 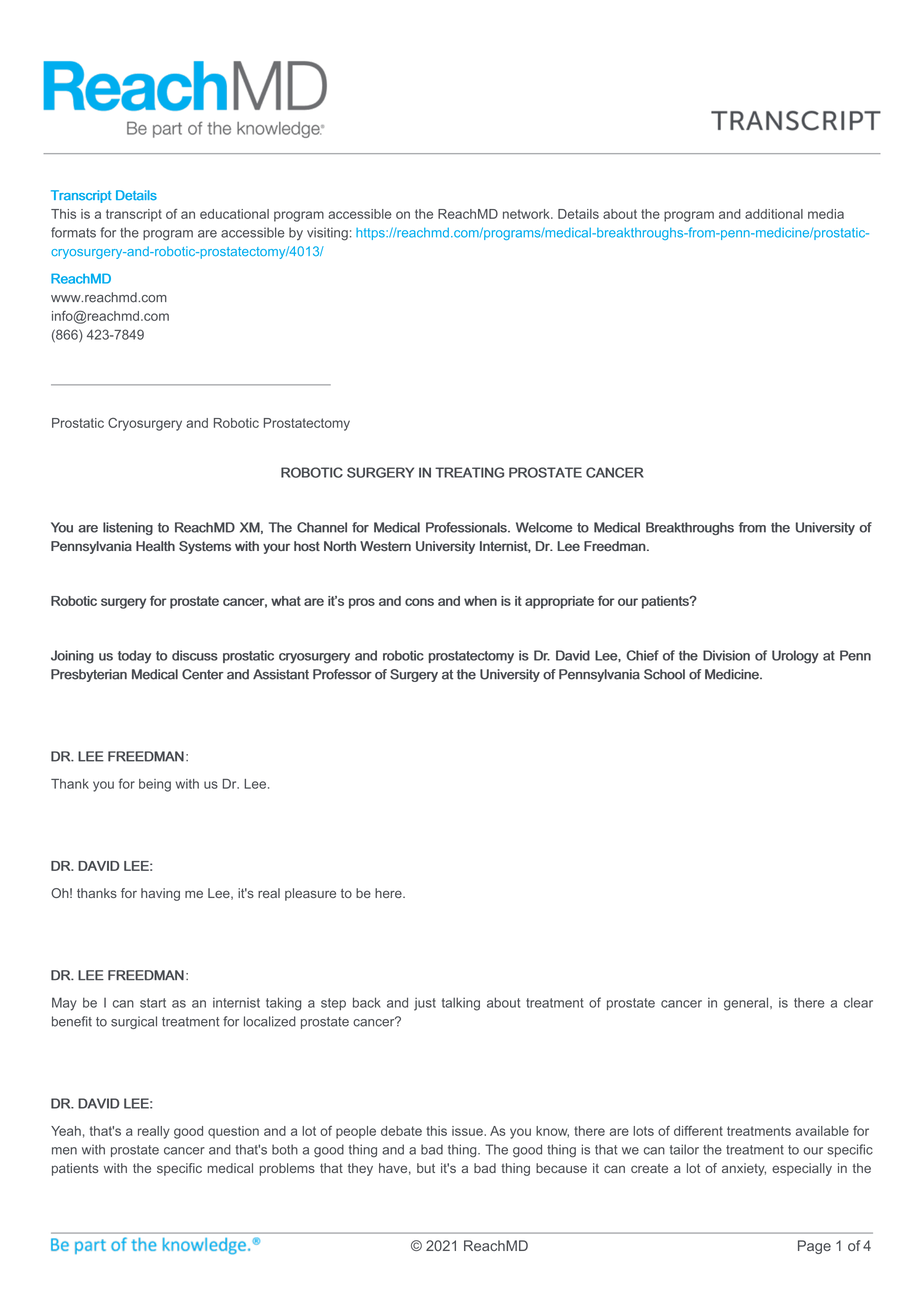 What do you see at coordinates (426, 1168) in the screenshot?
I see `but` at bounding box center [426, 1168].
